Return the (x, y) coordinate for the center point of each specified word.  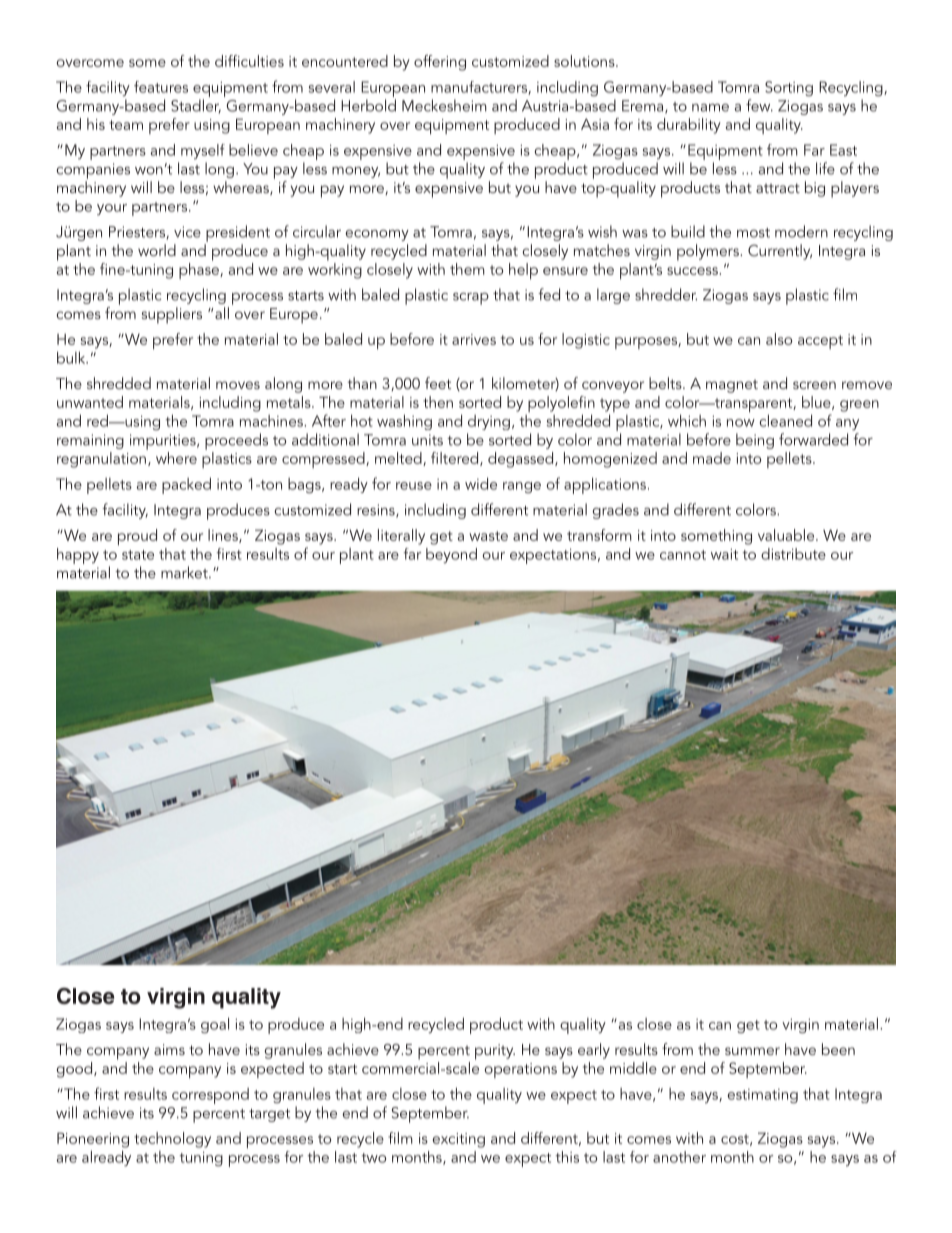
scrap (471, 299)
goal (215, 1025)
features (161, 87)
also (779, 339)
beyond (451, 555)
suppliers (172, 315)
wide (481, 483)
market (185, 572)
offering (440, 63)
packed (186, 485)
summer (752, 1051)
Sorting (789, 88)
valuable (787, 535)
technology (172, 1140)
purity (495, 1052)
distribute (793, 554)
